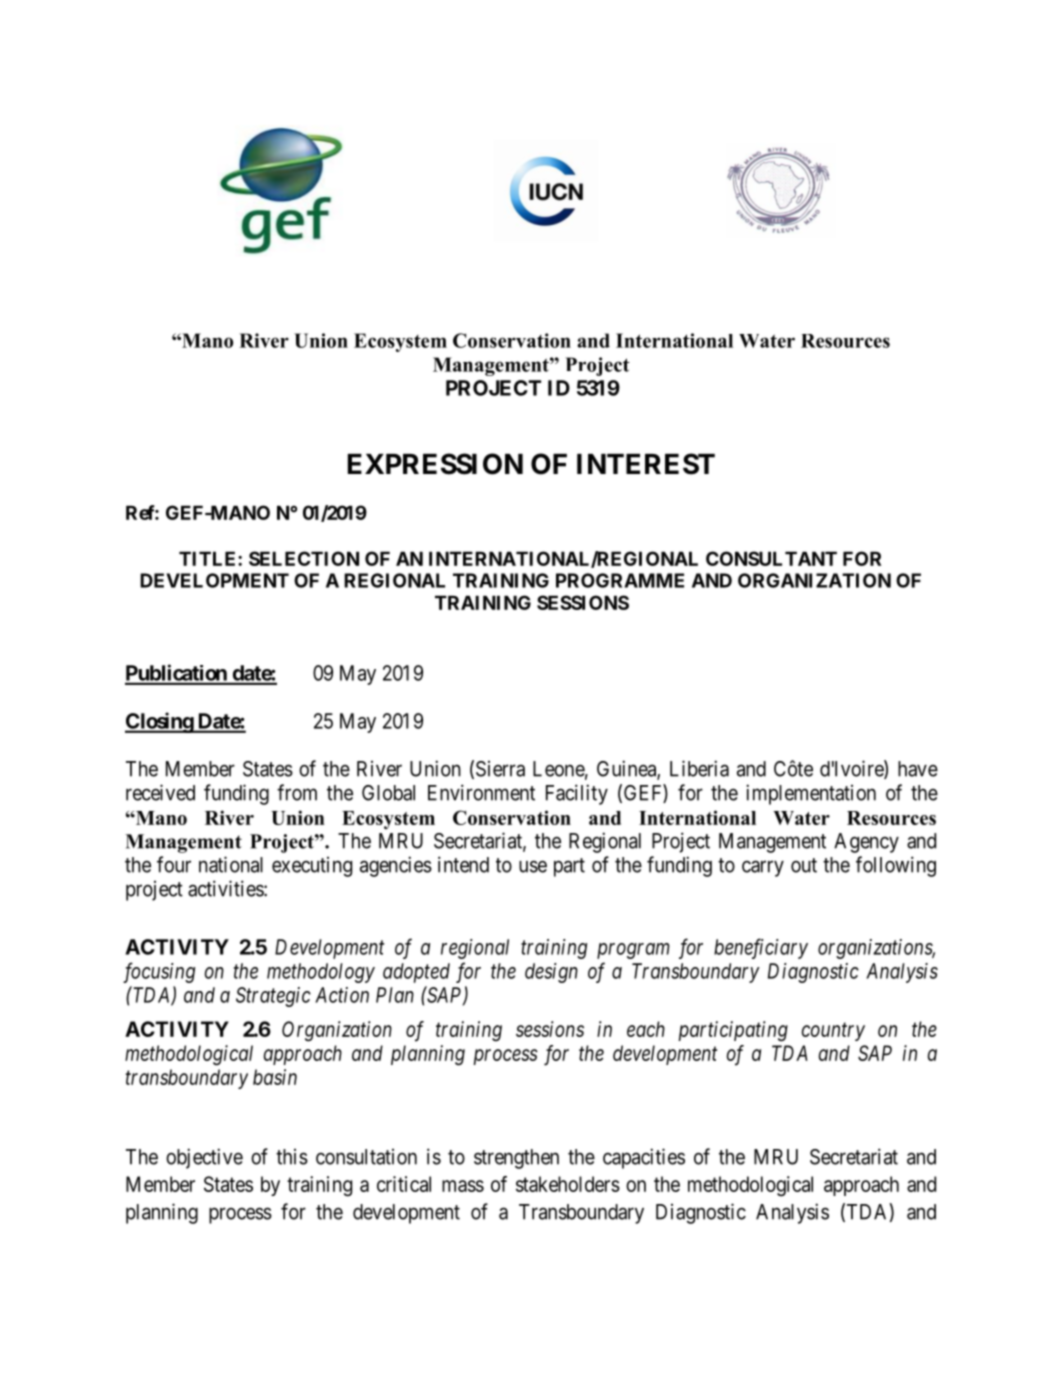 The width and height of the image is (1062, 1375). Describe the element at coordinates (866, 843) in the image. I see `Agency` at that location.
